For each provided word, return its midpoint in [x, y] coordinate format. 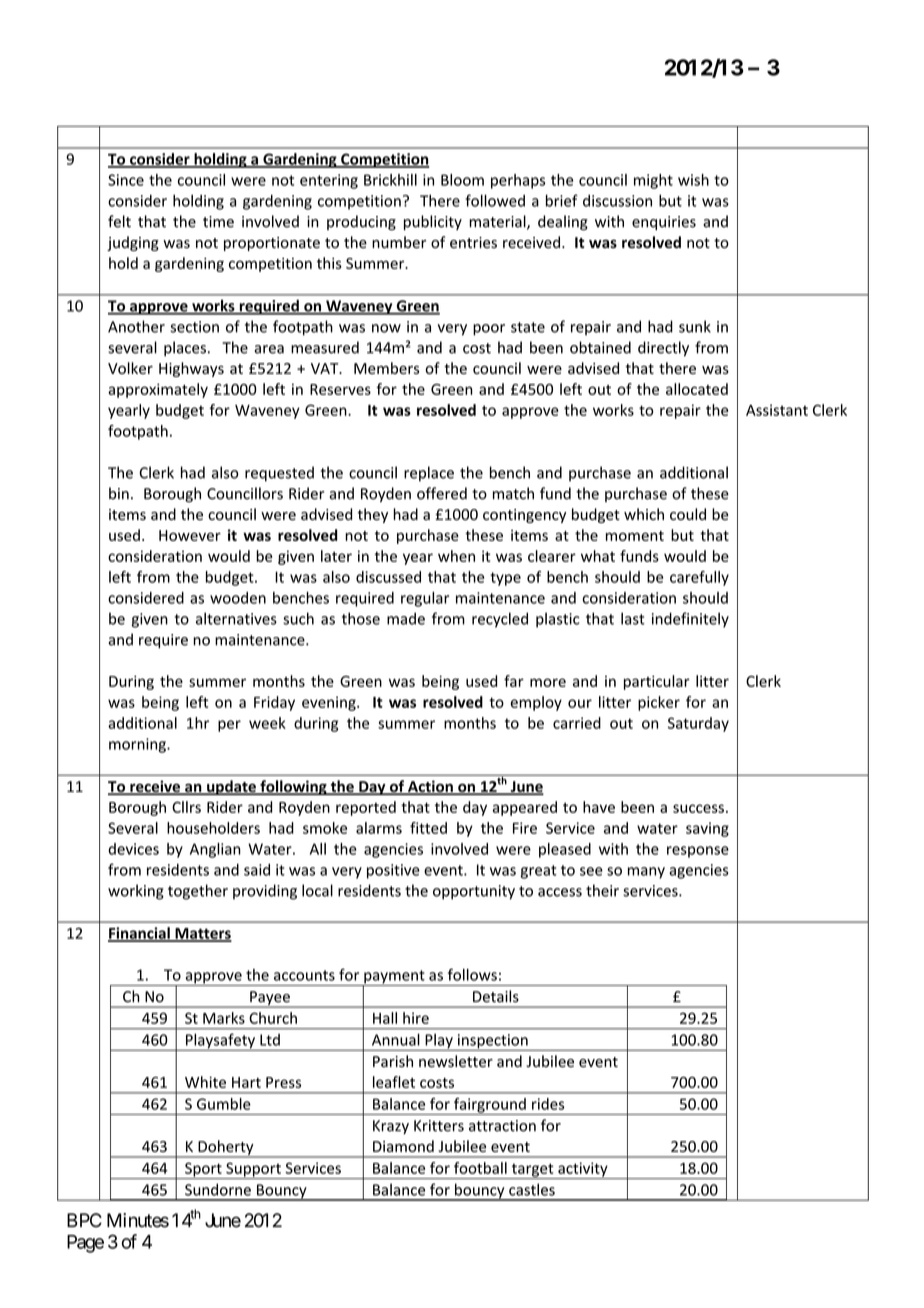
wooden [238, 598]
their [602, 890]
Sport [203, 1170]
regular [425, 599]
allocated [697, 389]
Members [386, 368]
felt [119, 221]
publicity [433, 222]
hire [416, 1018]
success [698, 808]
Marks [224, 1018]
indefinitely [690, 620]
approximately [158, 390]
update [231, 787]
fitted [428, 828]
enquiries [664, 223]
